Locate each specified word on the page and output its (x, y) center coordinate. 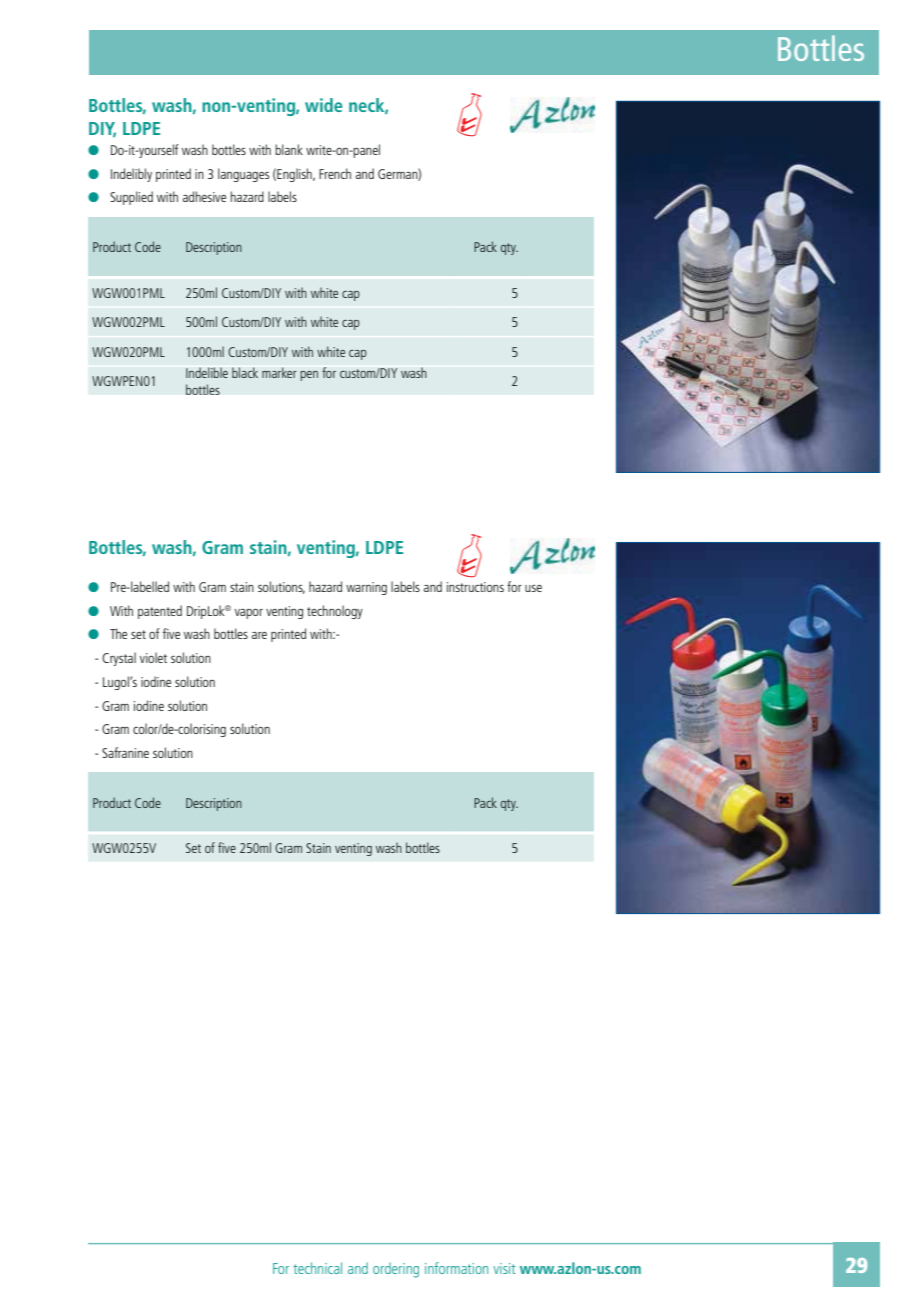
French (335, 173)
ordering (396, 1270)
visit (504, 1268)
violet (153, 657)
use (533, 588)
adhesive (204, 196)
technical (317, 1268)
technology (335, 612)
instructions (475, 587)
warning (366, 588)
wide (323, 105)
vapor (249, 613)
